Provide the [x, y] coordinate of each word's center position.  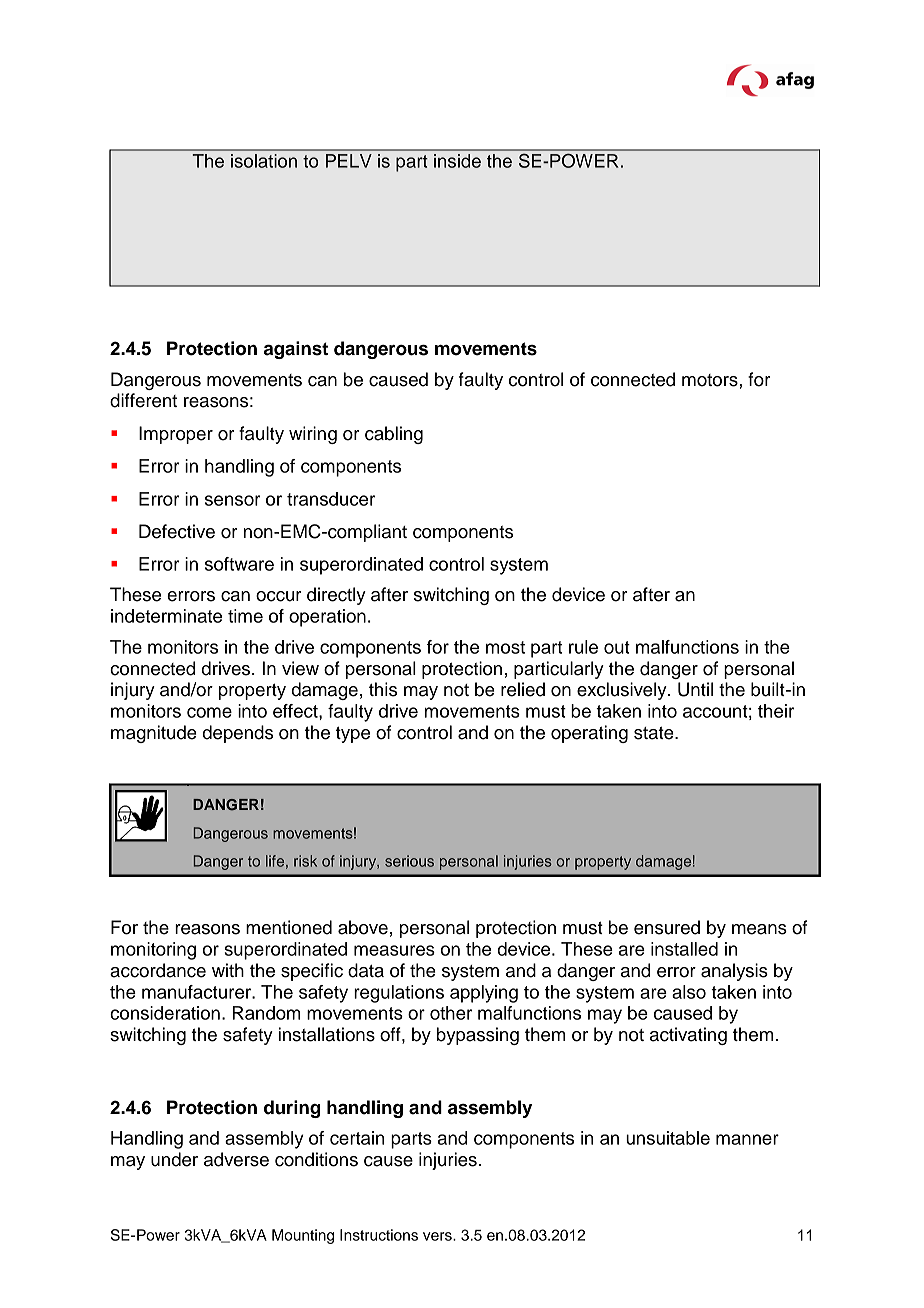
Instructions [379, 1235]
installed [684, 949]
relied [523, 689]
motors [711, 380]
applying [484, 994]
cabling [394, 435]
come [209, 712]
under [174, 1159]
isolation [264, 161]
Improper [176, 435]
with [228, 970]
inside [457, 161]
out [617, 647]
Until [695, 689]
